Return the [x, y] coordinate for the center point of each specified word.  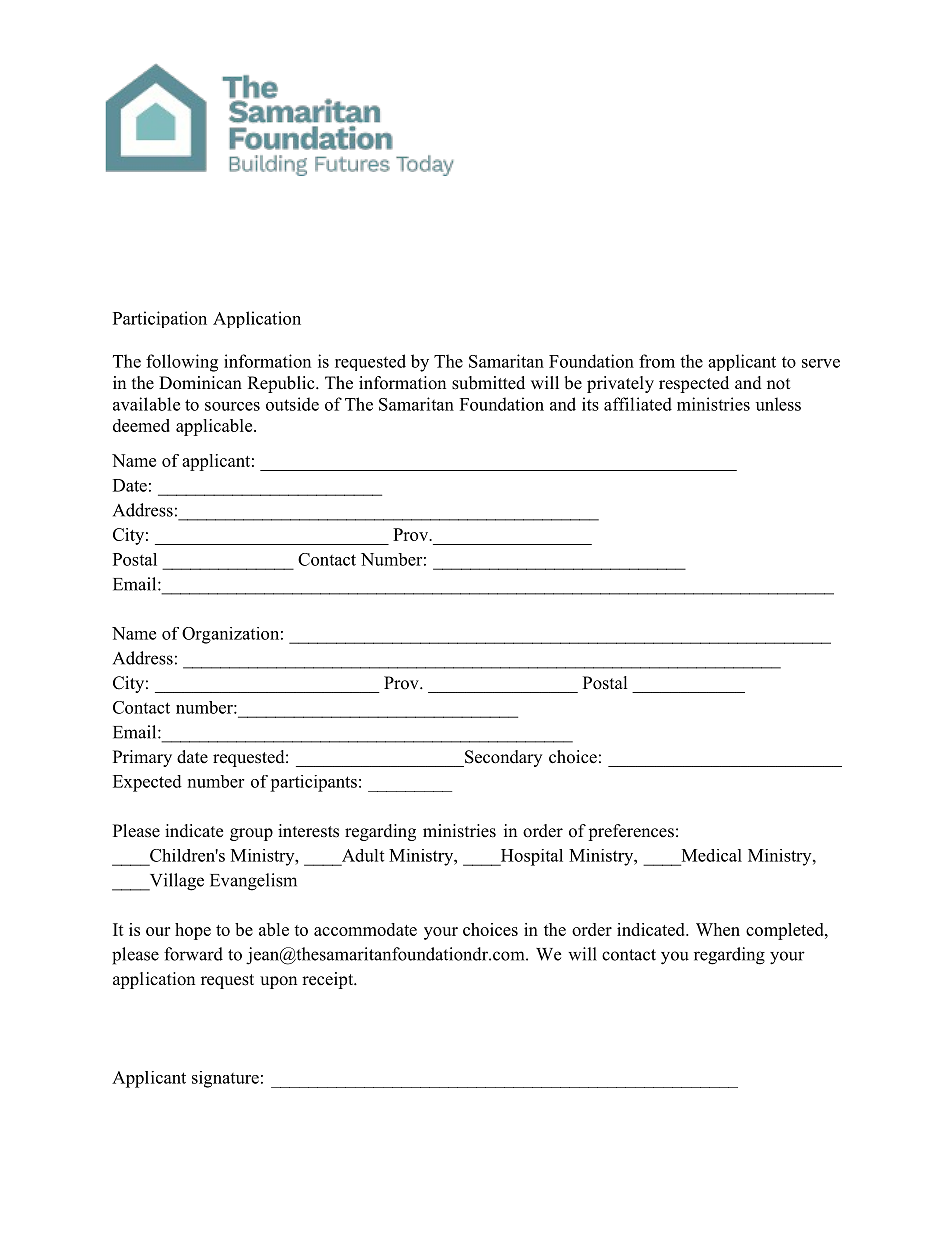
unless [778, 404]
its [590, 404]
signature [225, 1079]
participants [313, 783]
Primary [142, 758]
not [778, 384]
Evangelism [253, 882]
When [718, 929]
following [182, 363]
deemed [141, 425]
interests [308, 831]
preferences [631, 832]
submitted [488, 383]
